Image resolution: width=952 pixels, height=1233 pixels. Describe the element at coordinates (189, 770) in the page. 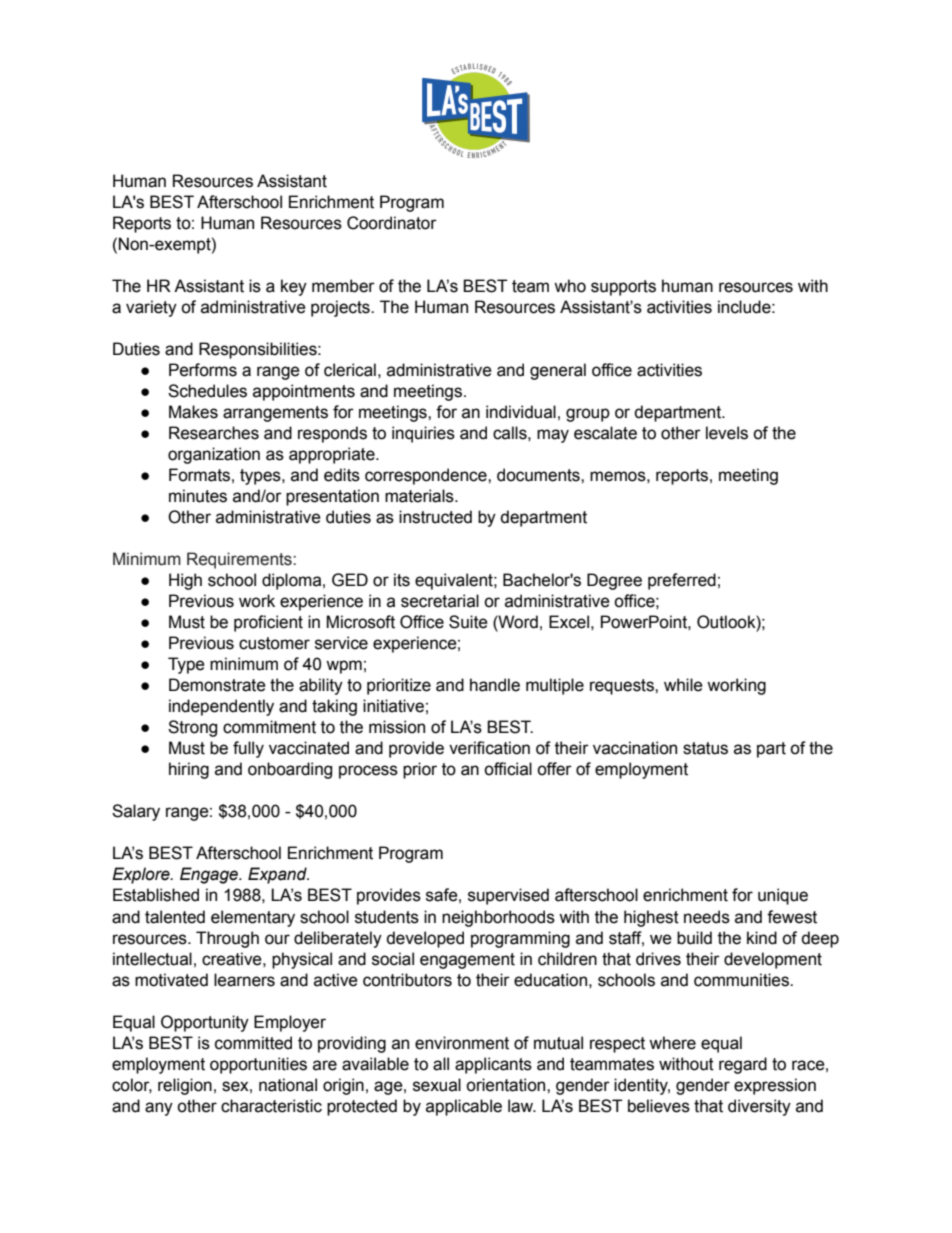

I see `hiring` at that location.
